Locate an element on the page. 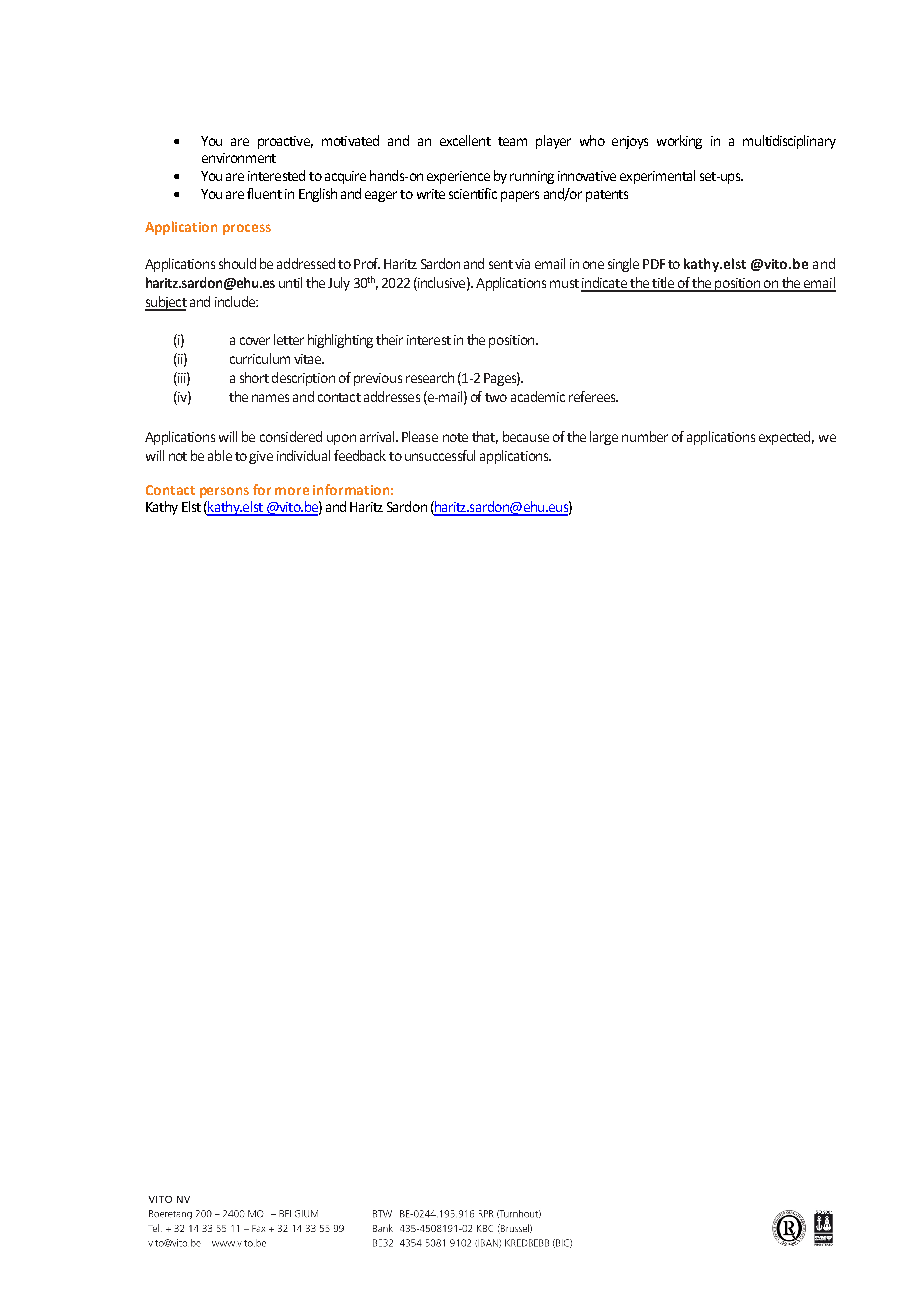 The width and height of the image is (924, 1308). number is located at coordinates (645, 436).
